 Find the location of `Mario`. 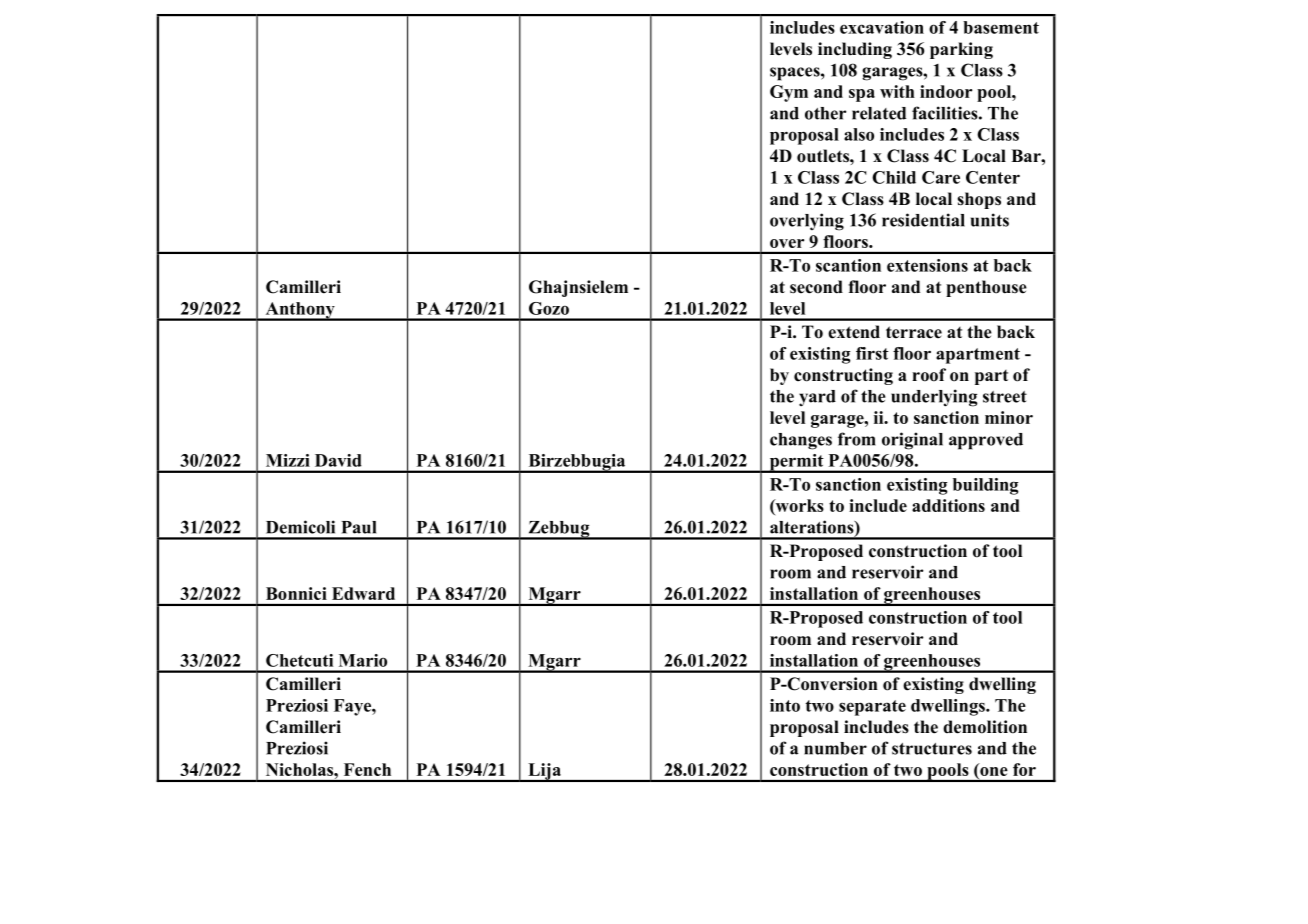

Mario is located at coordinates (363, 660).
